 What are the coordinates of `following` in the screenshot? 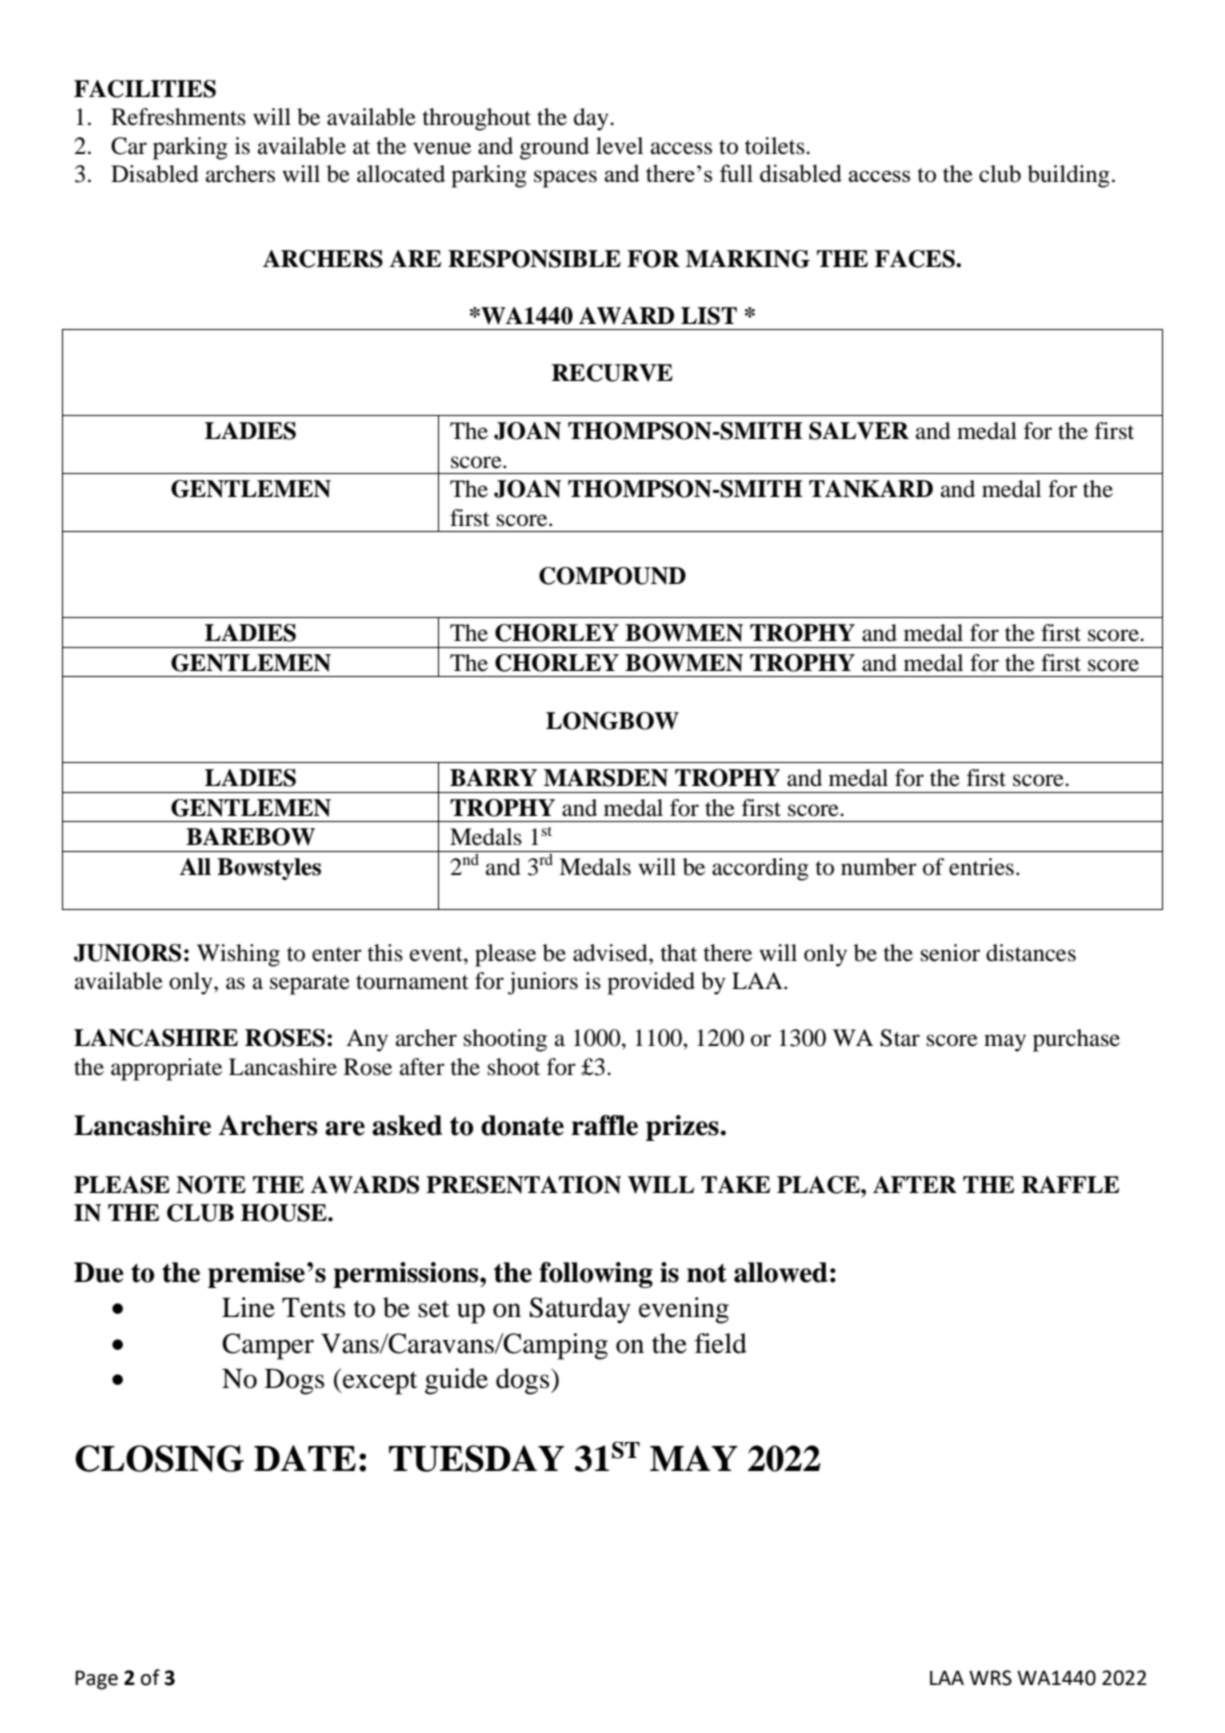 It's located at (596, 1275).
